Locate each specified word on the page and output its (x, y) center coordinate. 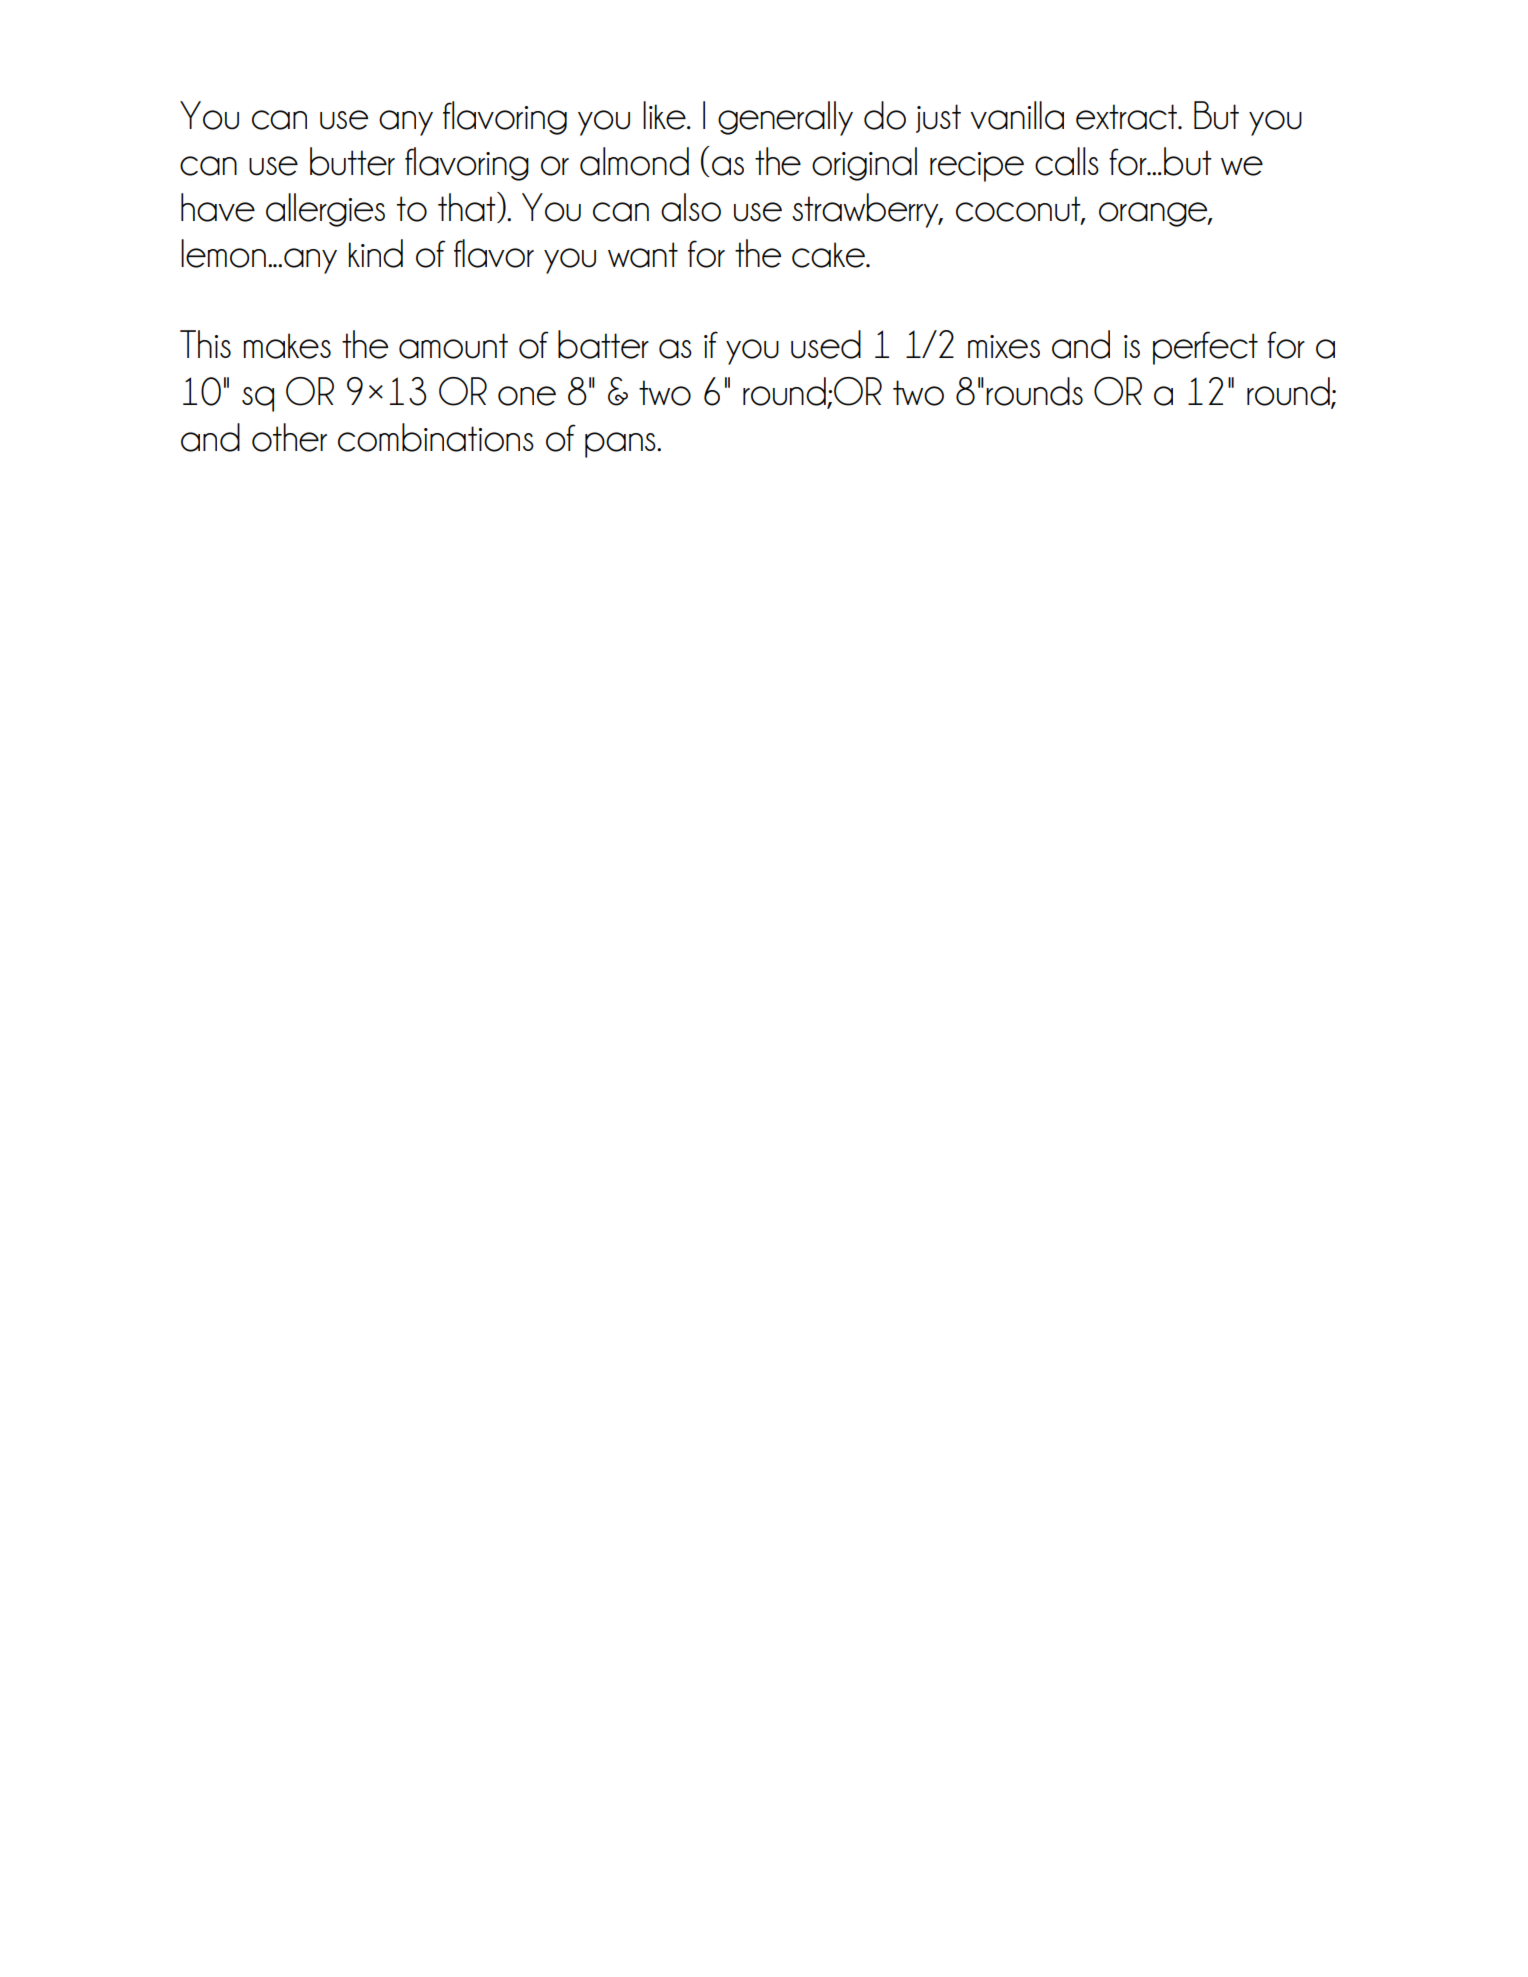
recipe (977, 167)
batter (603, 344)
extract (1127, 117)
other (289, 437)
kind (376, 253)
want (643, 255)
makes (287, 346)
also (691, 207)
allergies (325, 210)
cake (829, 255)
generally (785, 118)
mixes (1004, 347)
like (665, 115)
